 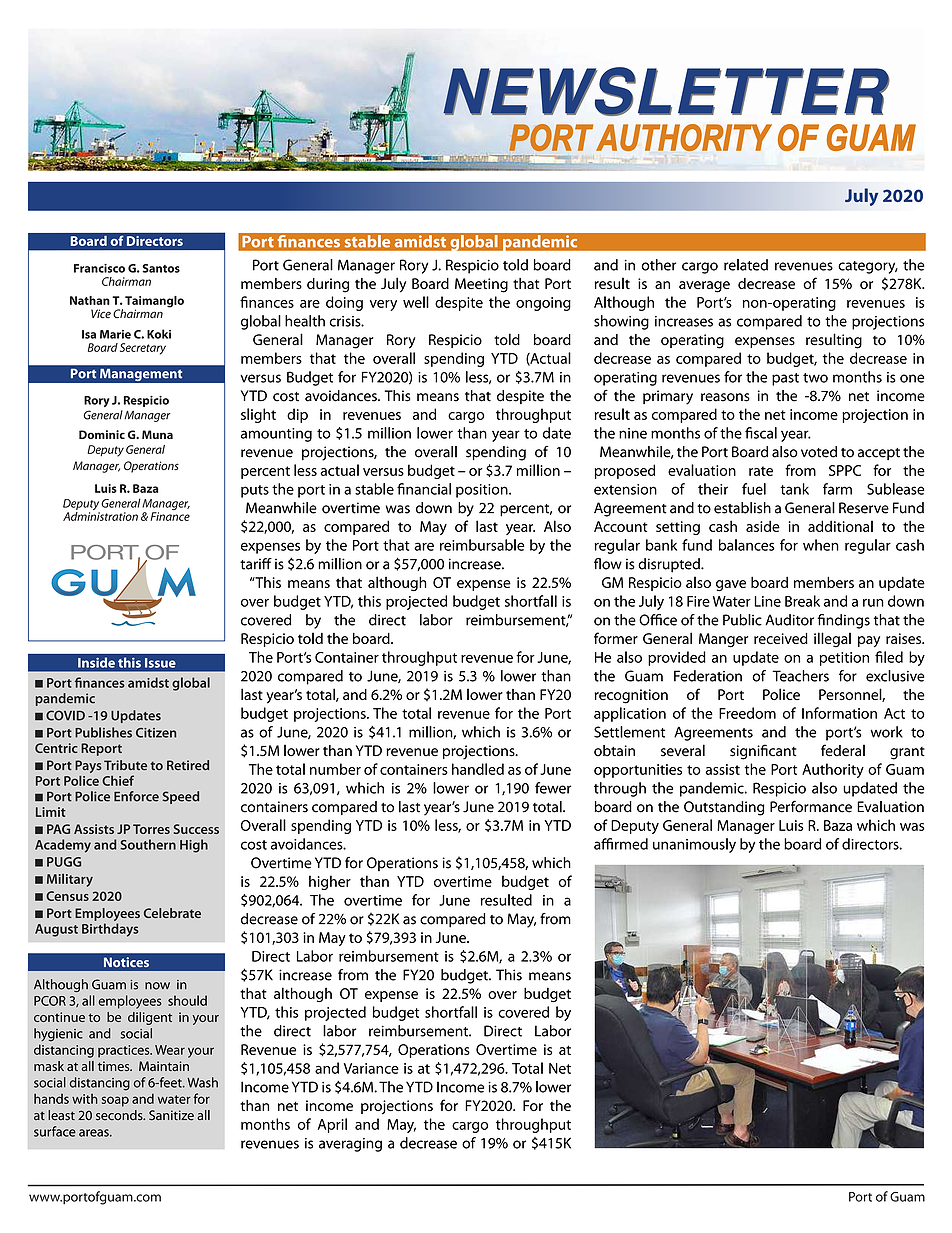 I want to click on Southern, so click(x=148, y=844).
